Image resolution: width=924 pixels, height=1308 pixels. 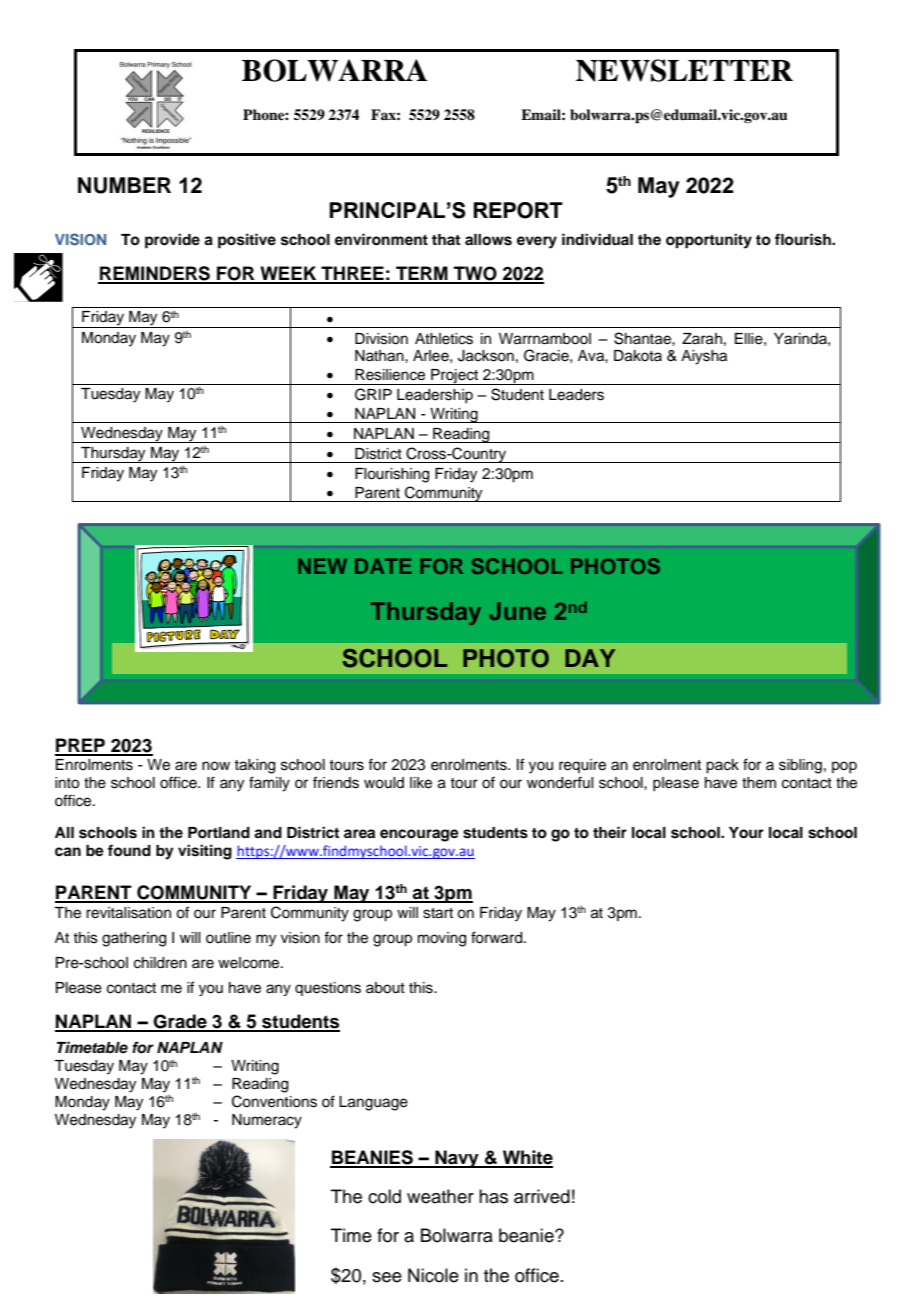 What do you see at coordinates (455, 377) in the image?
I see `Project` at bounding box center [455, 377].
